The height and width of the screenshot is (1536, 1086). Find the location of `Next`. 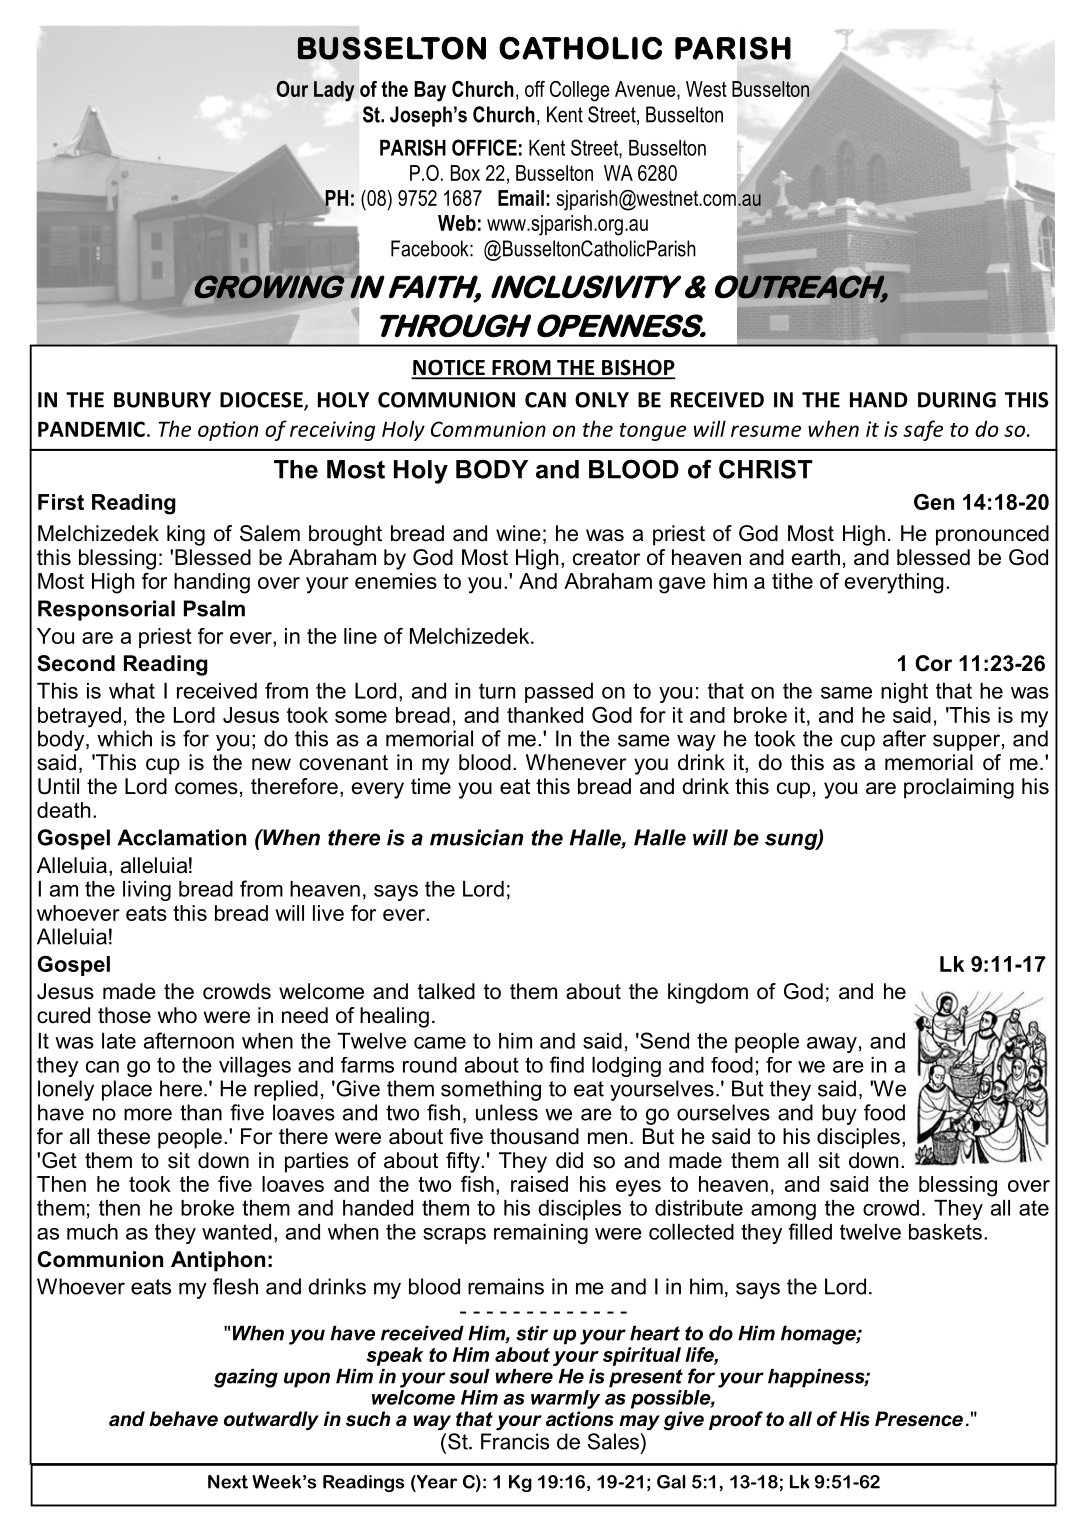

Next is located at coordinates (228, 1482).
